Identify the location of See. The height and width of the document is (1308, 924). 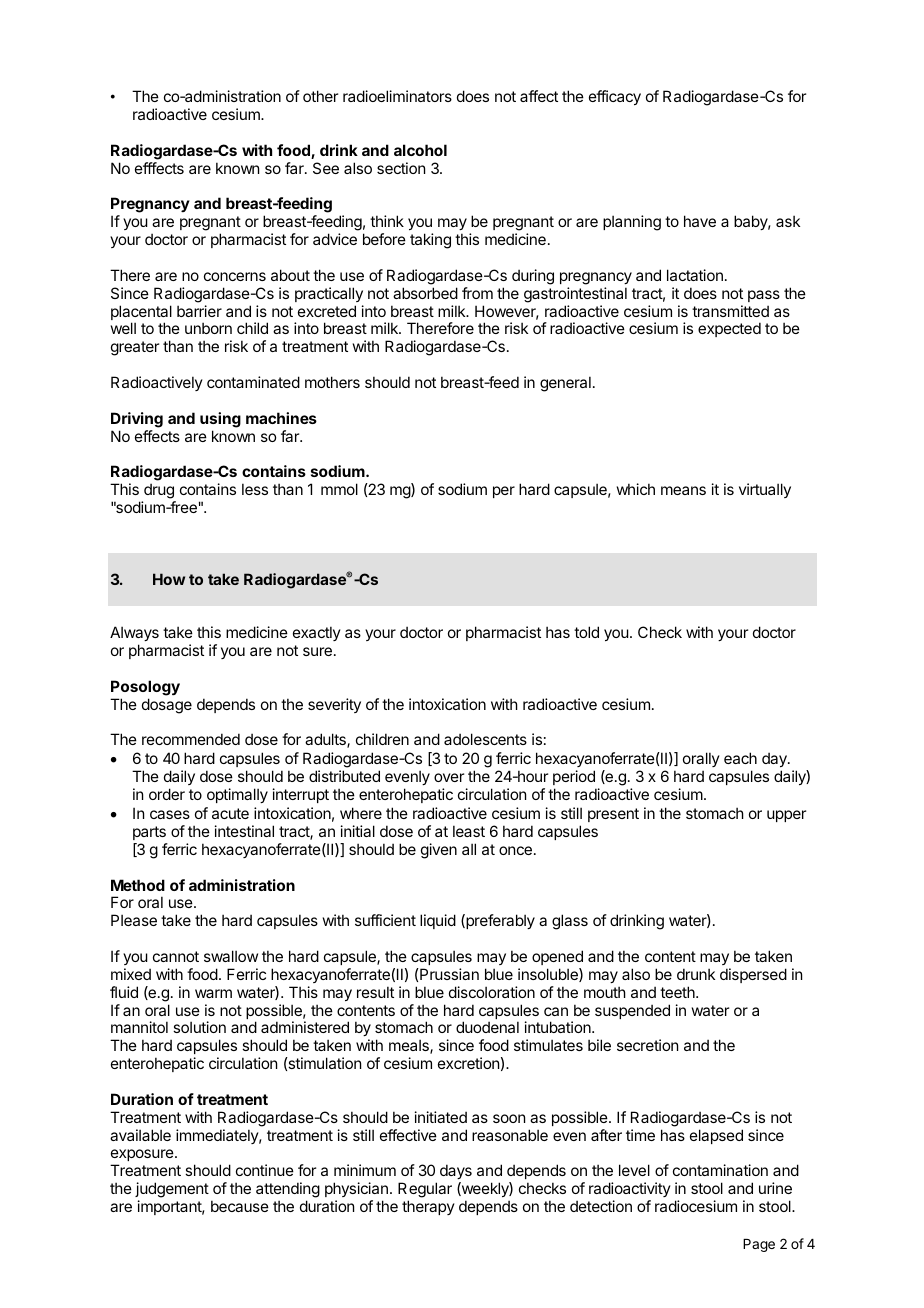
(326, 168).
